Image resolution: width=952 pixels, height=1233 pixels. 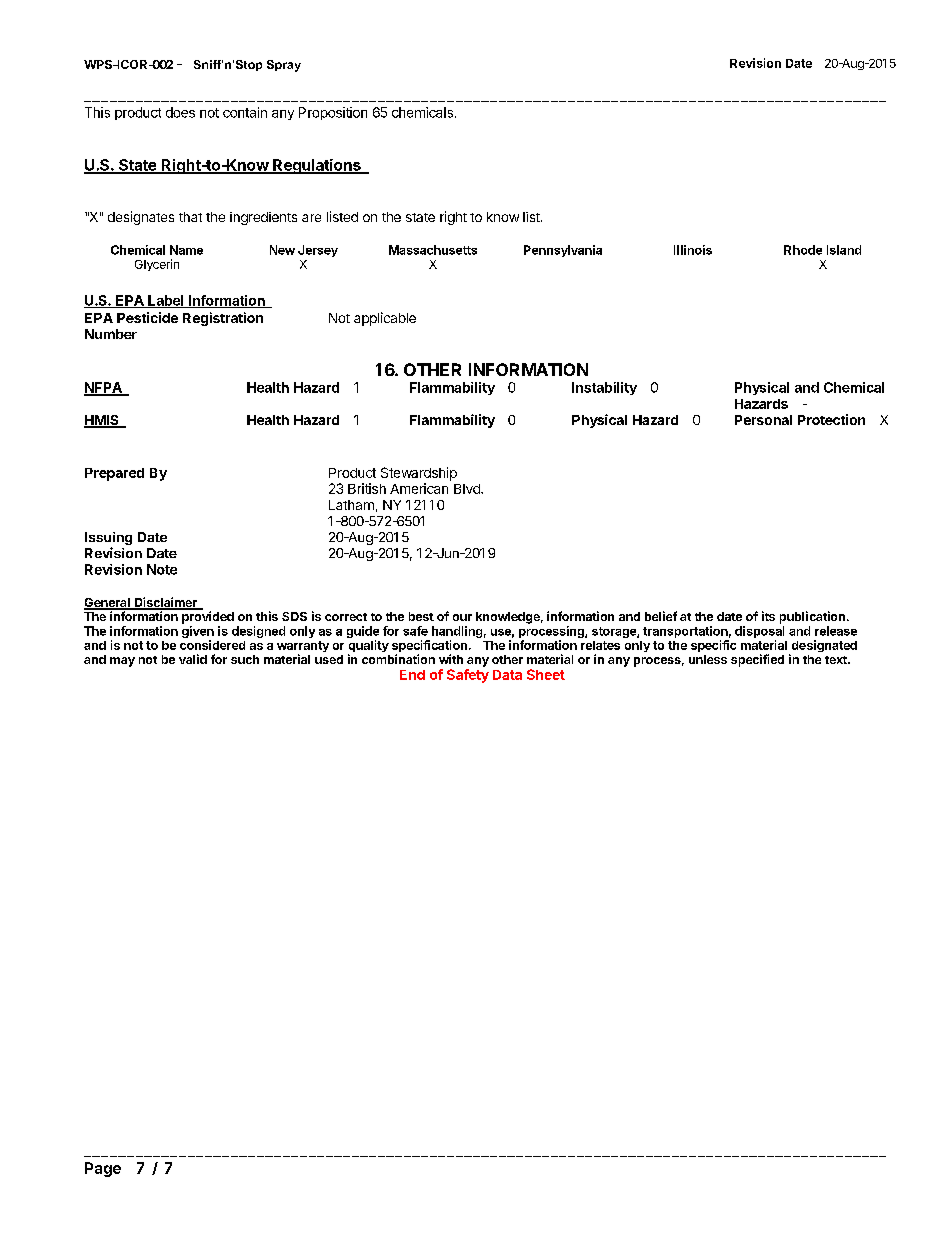 What do you see at coordinates (333, 113) in the screenshot?
I see `Proposition` at bounding box center [333, 113].
